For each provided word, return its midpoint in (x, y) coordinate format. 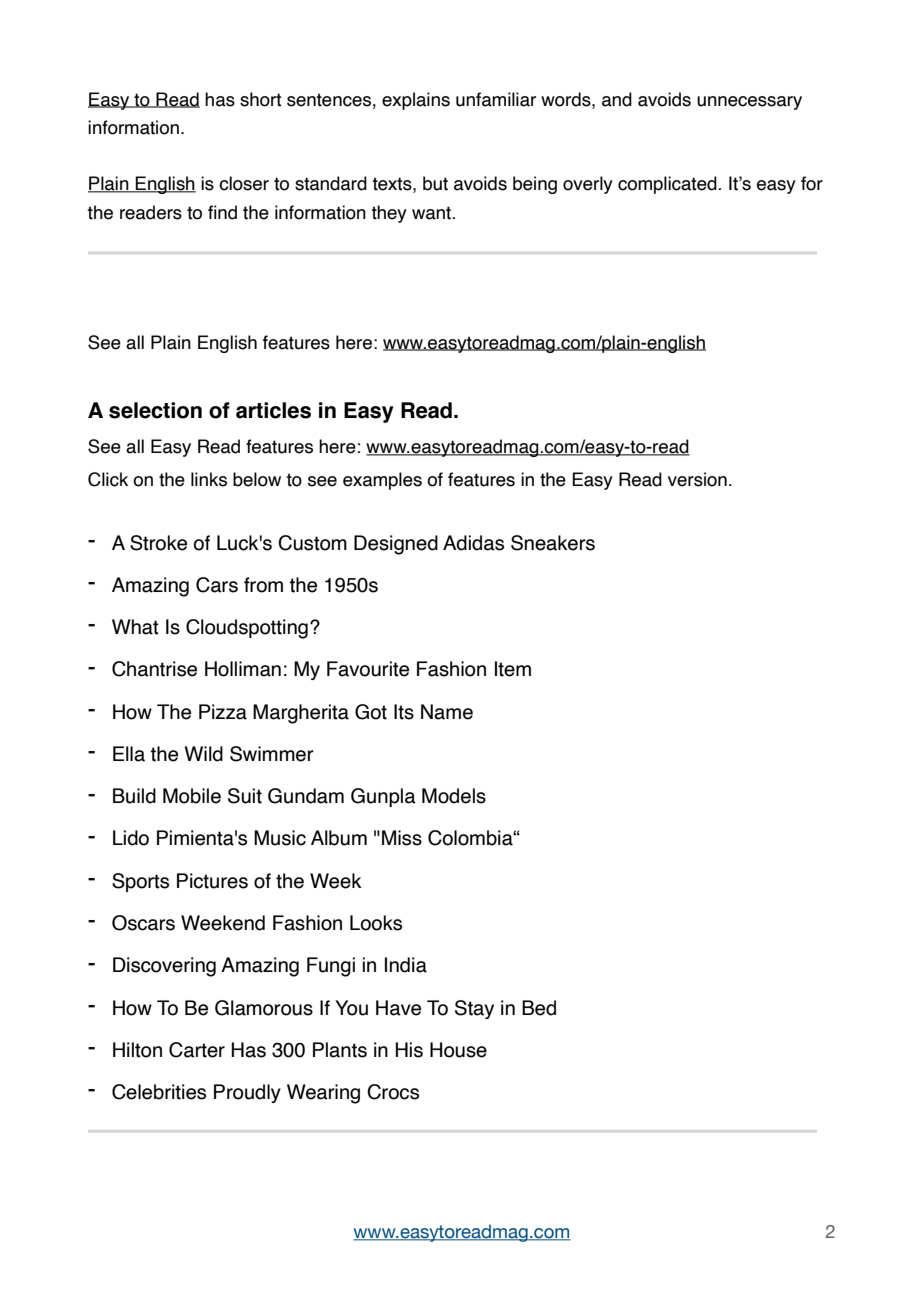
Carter (197, 1050)
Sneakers (553, 543)
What (135, 627)
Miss (402, 838)
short (261, 99)
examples (382, 481)
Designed (396, 545)
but (435, 183)
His (409, 1050)
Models (454, 796)
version (697, 479)
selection (155, 410)
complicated (668, 185)
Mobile (192, 796)
